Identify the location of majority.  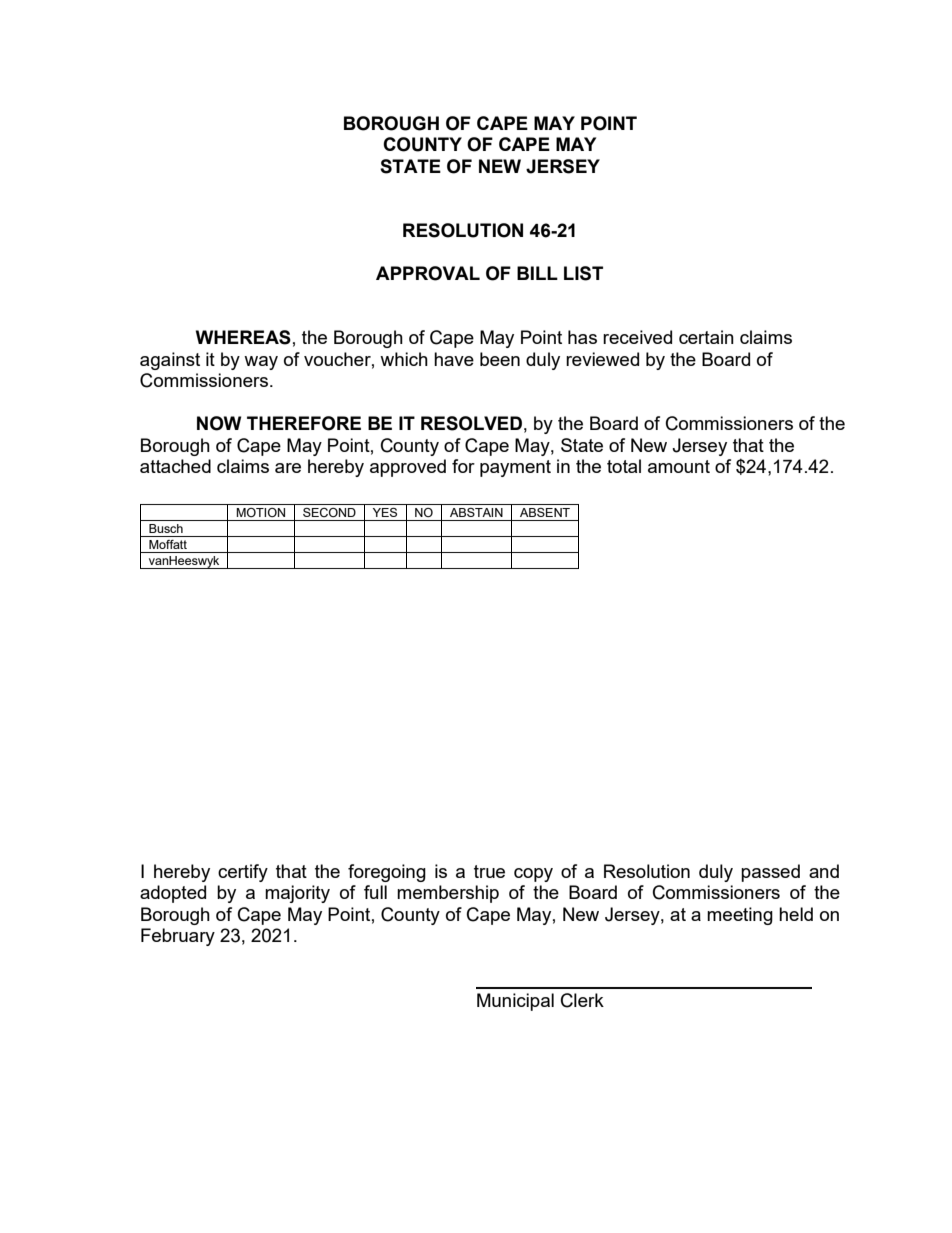
(297, 894).
